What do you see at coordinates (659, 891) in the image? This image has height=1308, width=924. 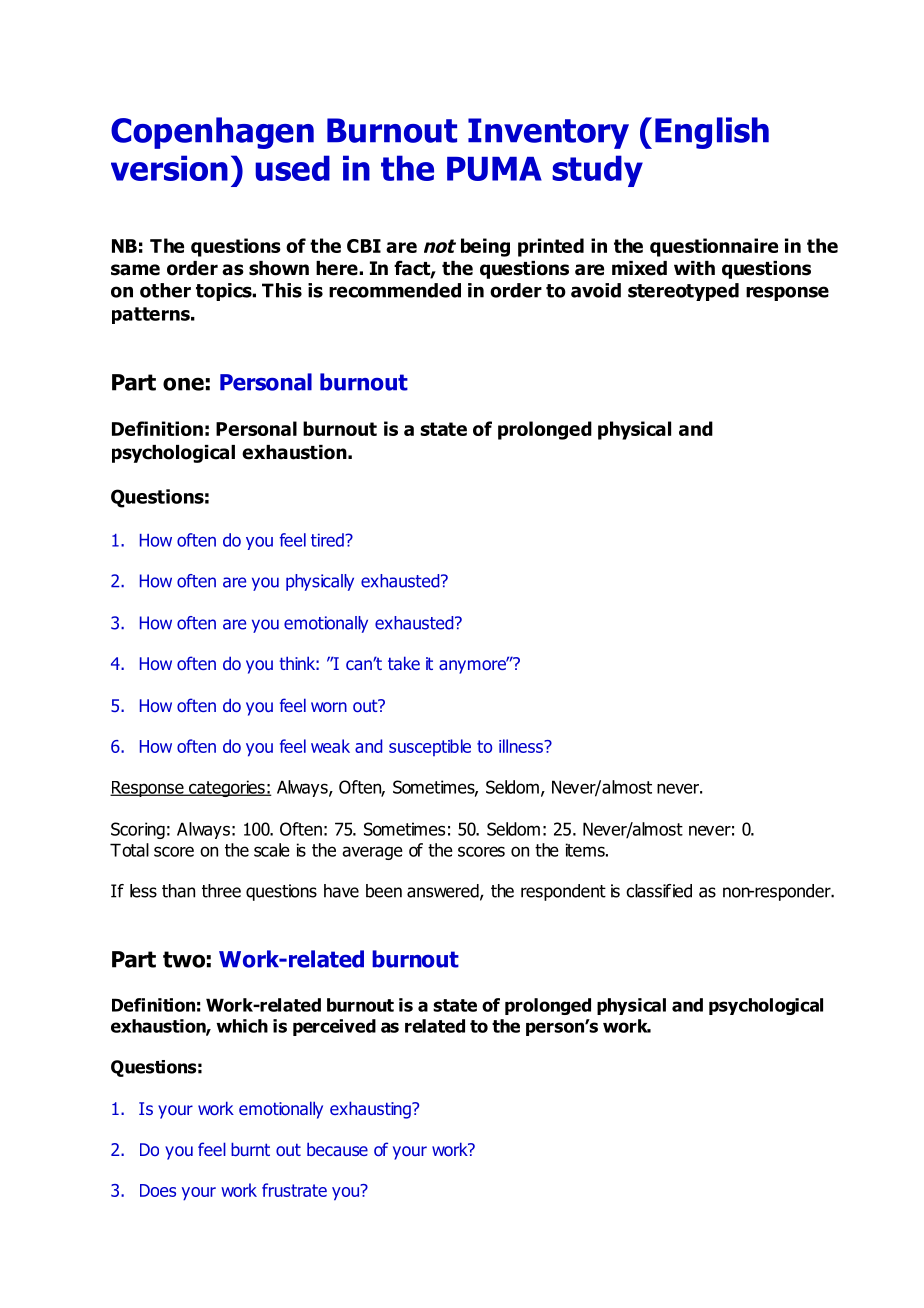 I see `classified` at bounding box center [659, 891].
